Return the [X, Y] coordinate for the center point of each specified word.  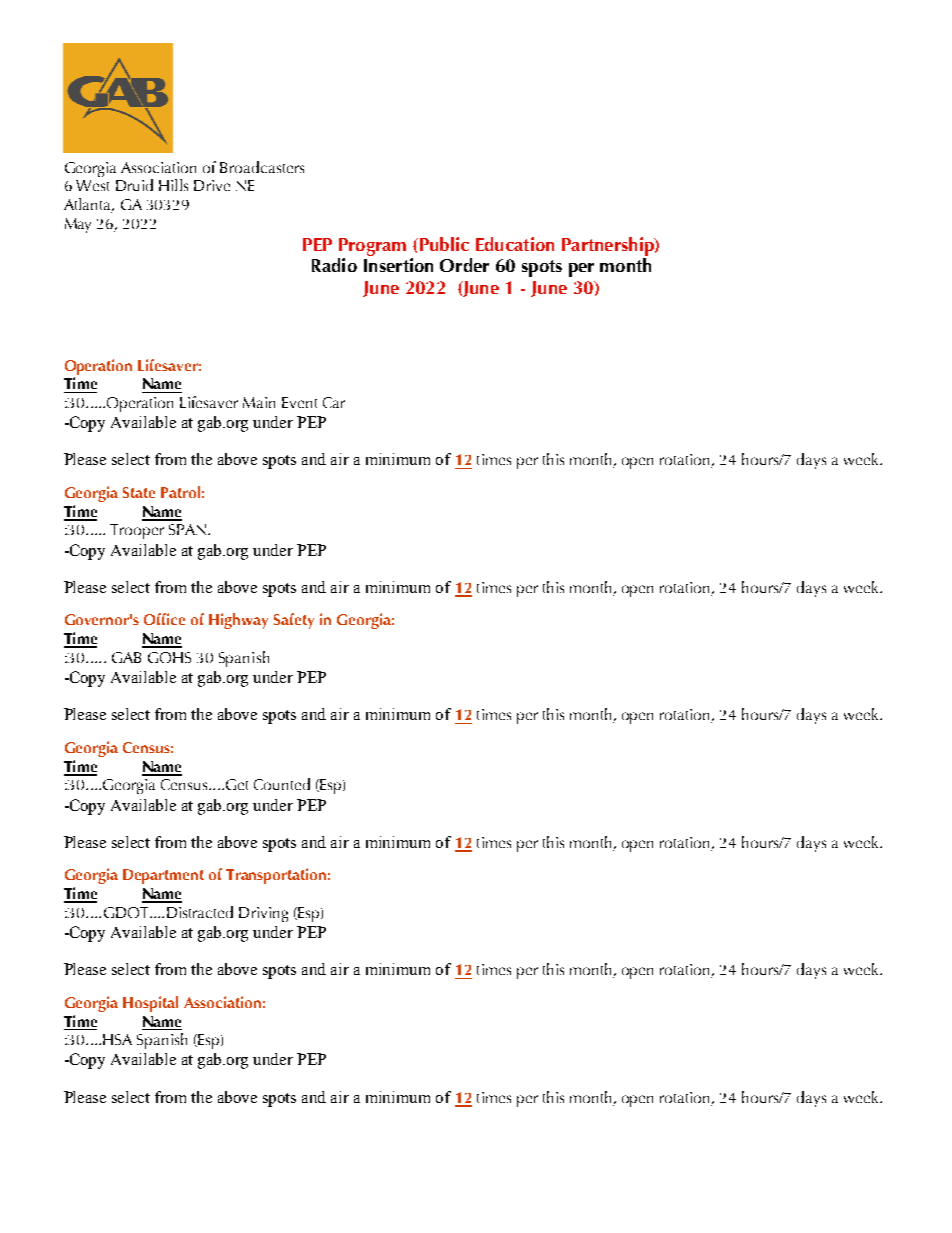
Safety [294, 621]
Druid [134, 185]
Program [372, 247]
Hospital [150, 1004]
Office [164, 619]
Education [515, 244]
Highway [238, 621]
